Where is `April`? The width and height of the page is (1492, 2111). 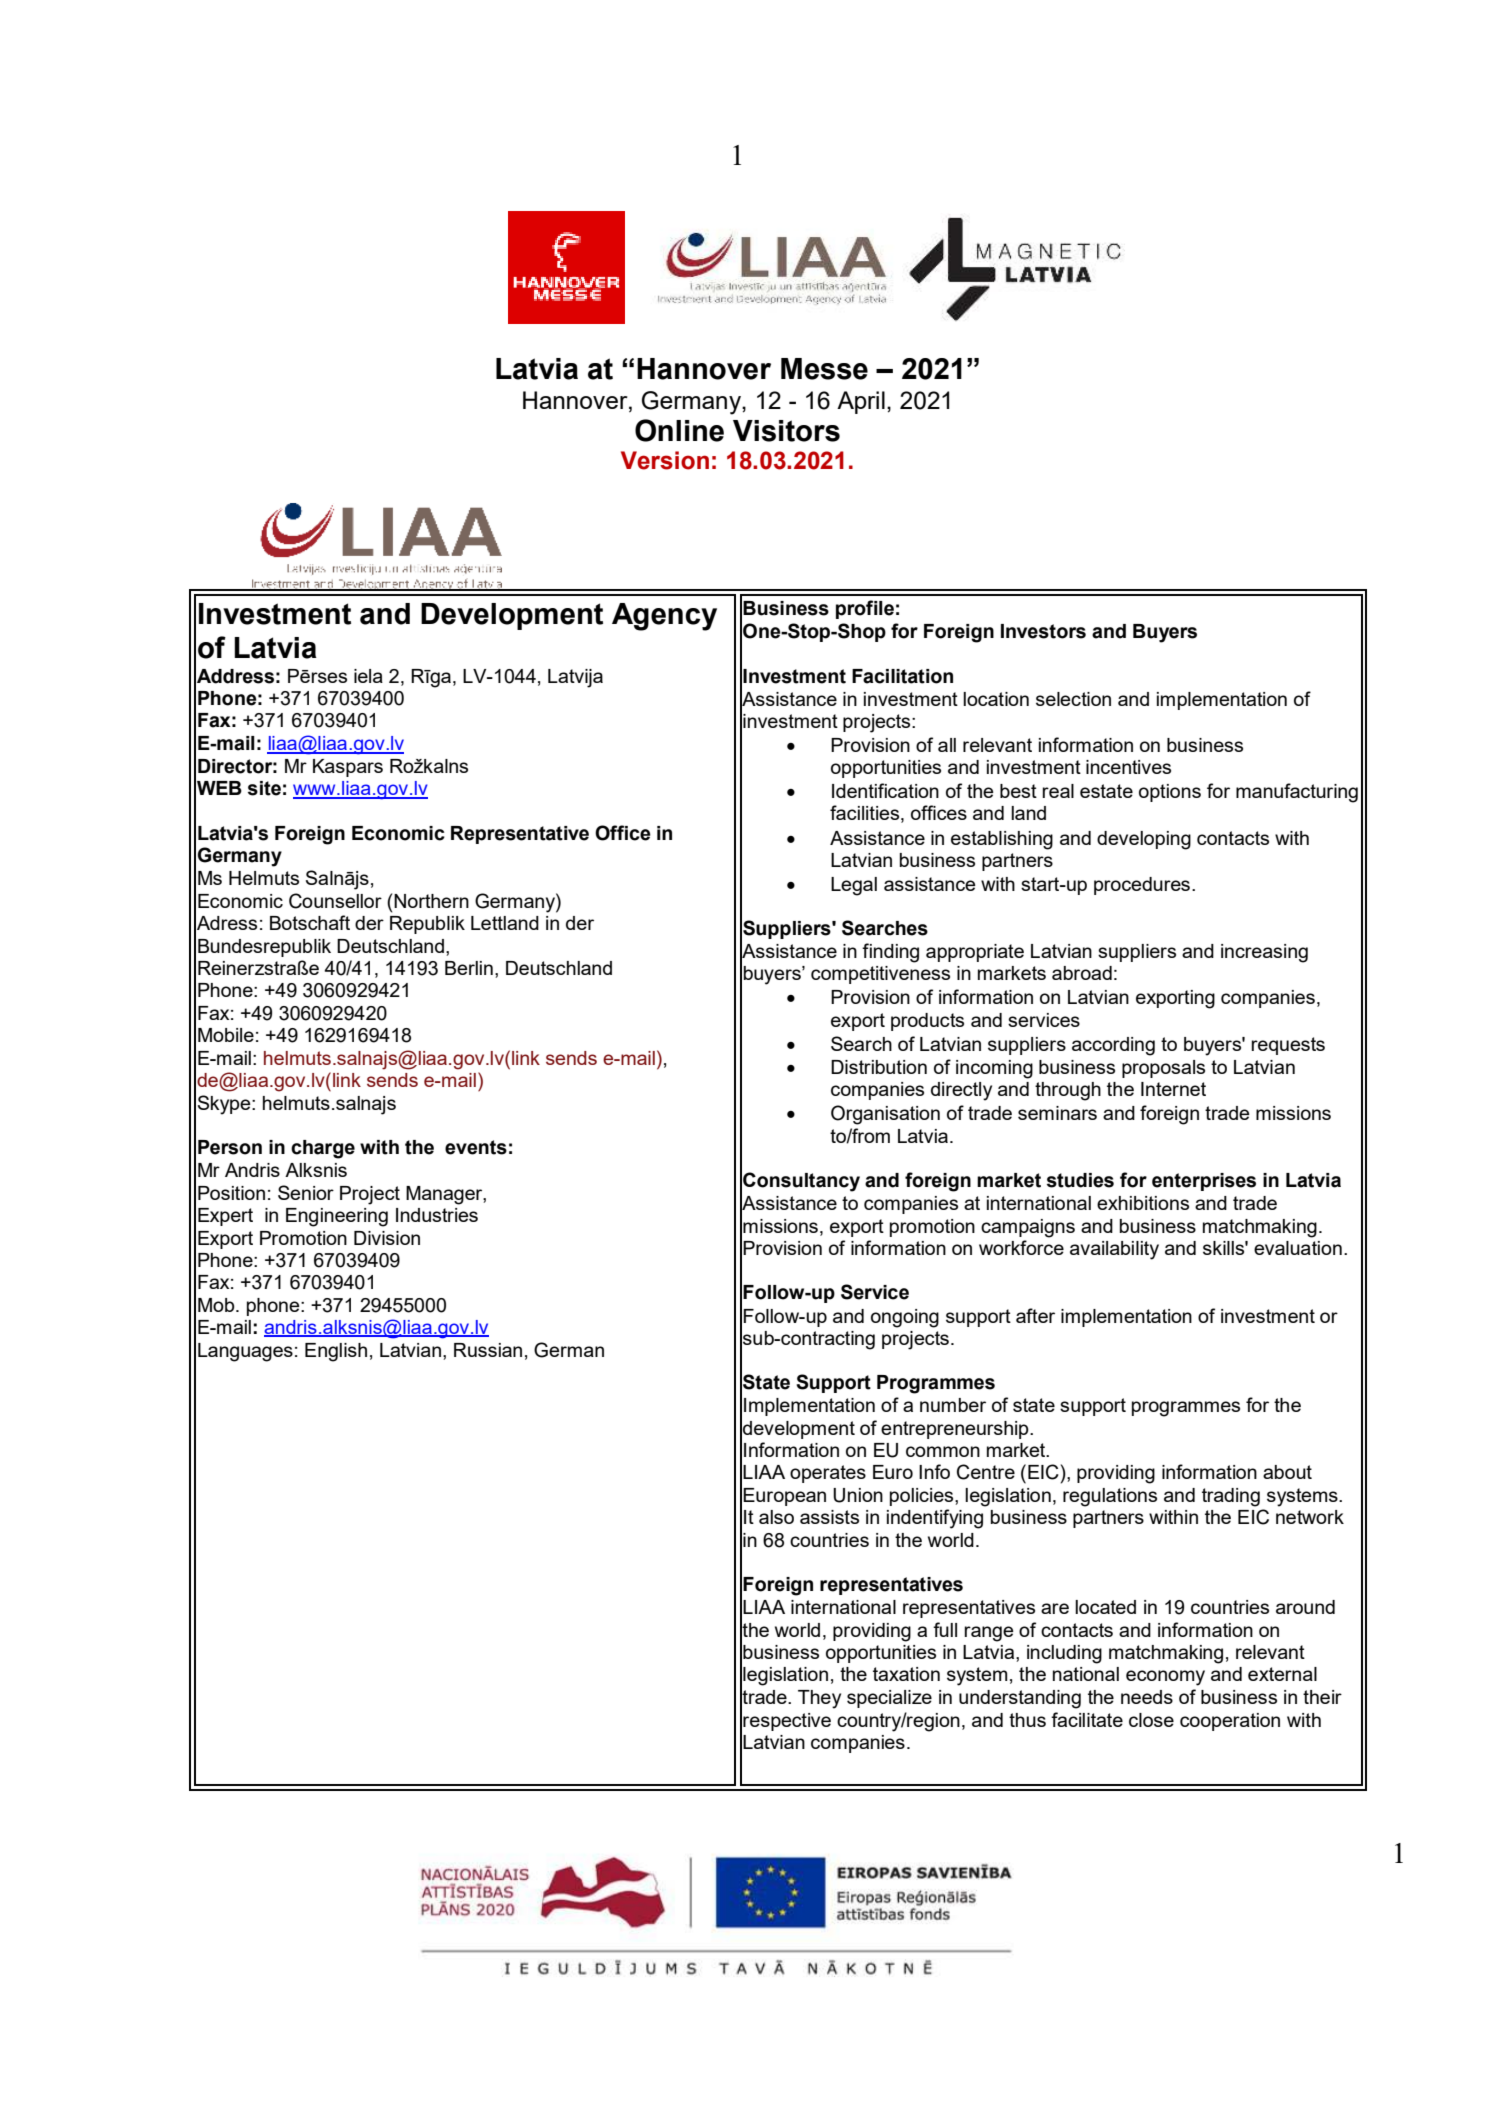 April is located at coordinates (861, 402).
